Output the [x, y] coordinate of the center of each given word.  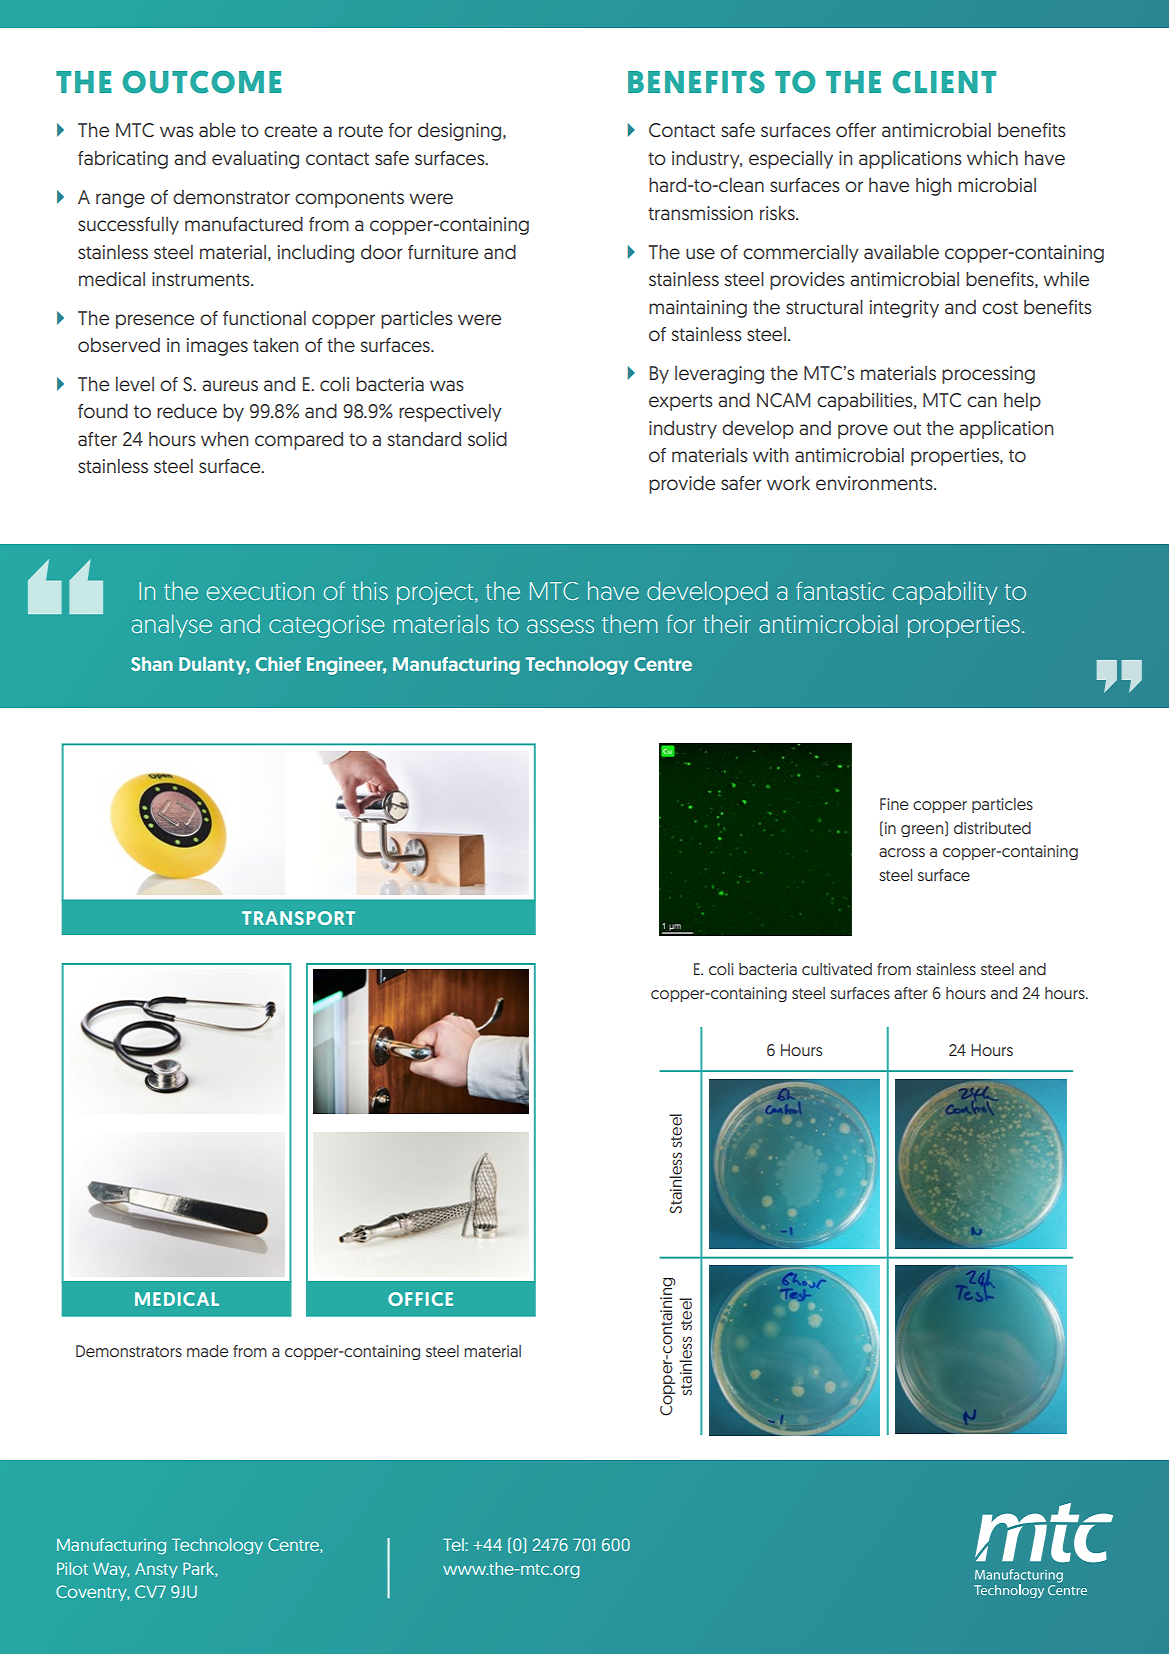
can [982, 401]
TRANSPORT [298, 918]
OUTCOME [202, 82]
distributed [992, 828]
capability [945, 593]
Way [111, 1570]
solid [487, 439]
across [902, 852]
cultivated [837, 969]
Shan [152, 664]
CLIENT [944, 82]
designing [461, 132]
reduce [187, 411]
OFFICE [420, 1299]
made [208, 1351]
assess [560, 626]
